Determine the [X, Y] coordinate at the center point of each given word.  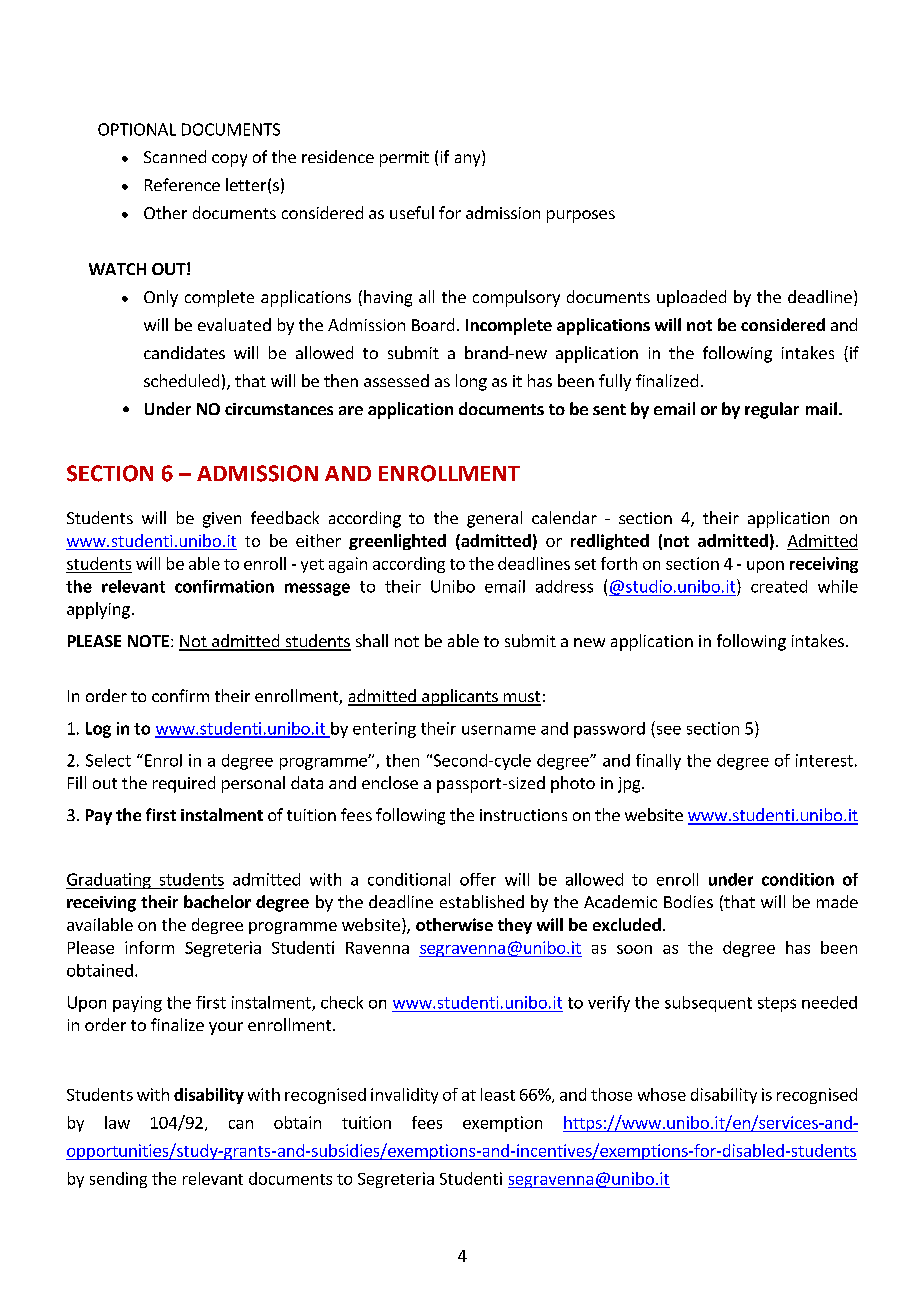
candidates [184, 352]
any [469, 160]
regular [772, 410]
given [222, 520]
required [184, 784]
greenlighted [397, 542]
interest [824, 760]
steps [777, 1004]
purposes [581, 216]
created [779, 586]
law [117, 1122]
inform [149, 947]
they [515, 926]
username [499, 730]
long [471, 382]
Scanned [175, 156]
